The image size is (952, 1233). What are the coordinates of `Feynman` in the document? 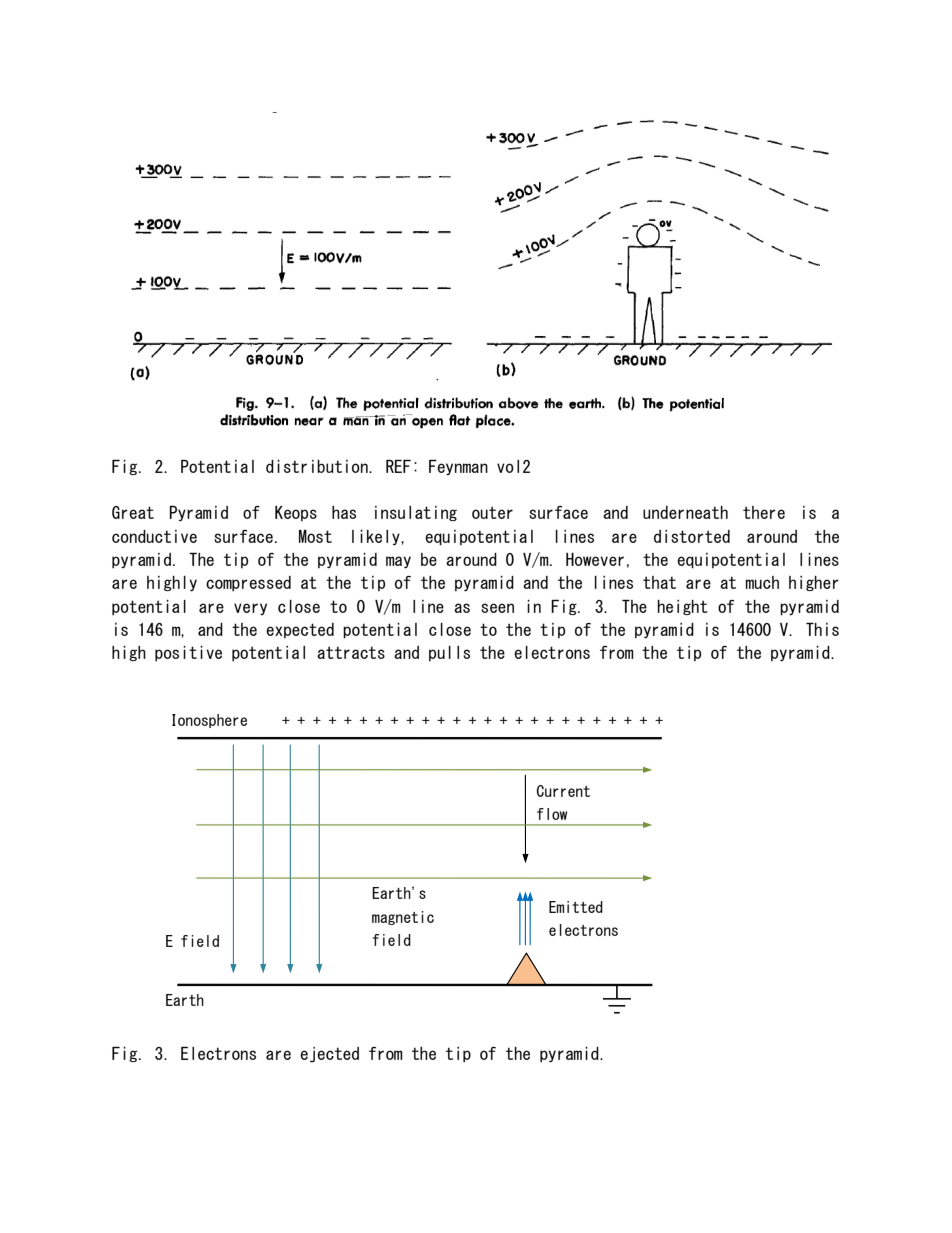 It's located at (458, 467).
